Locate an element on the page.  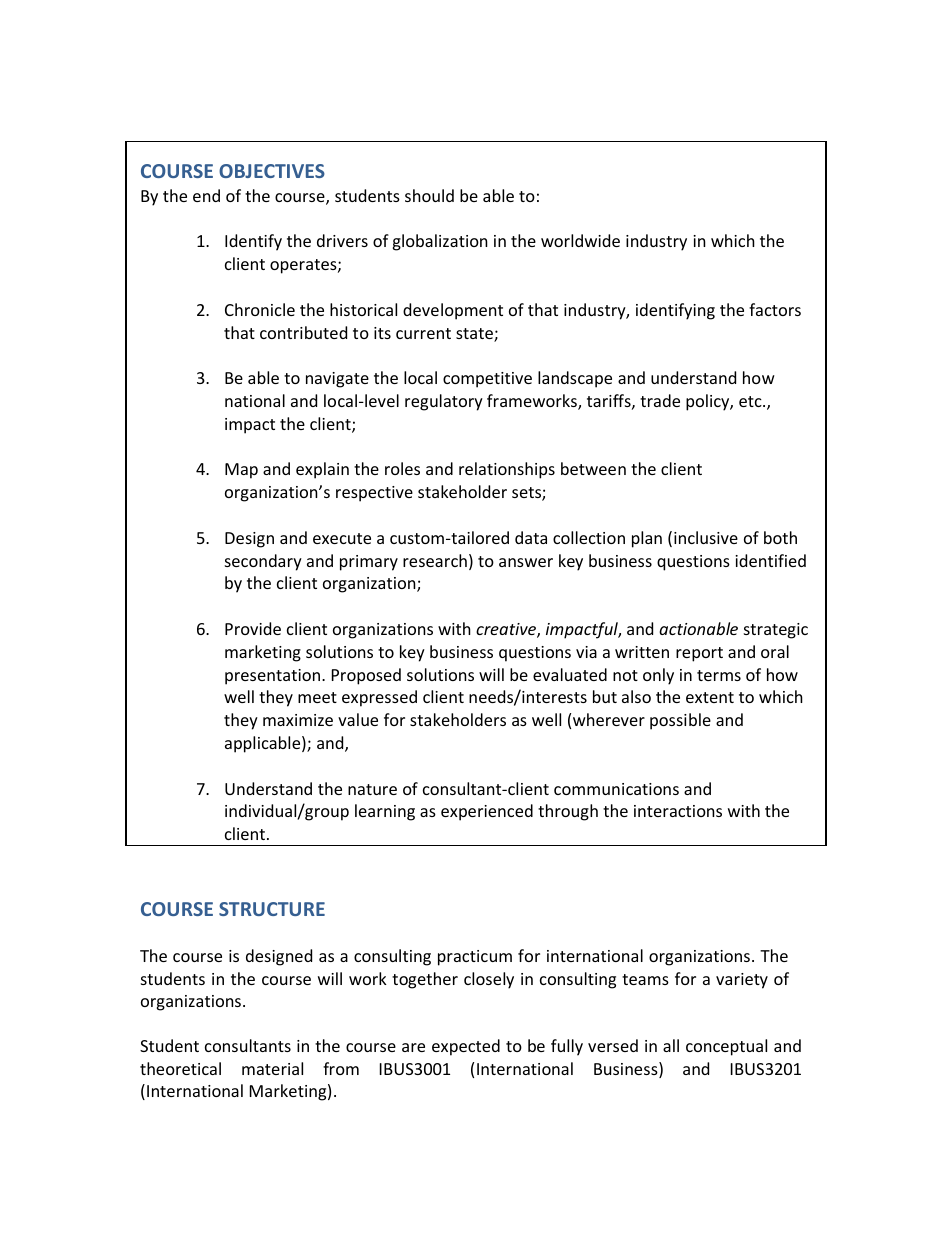
should is located at coordinates (429, 195).
